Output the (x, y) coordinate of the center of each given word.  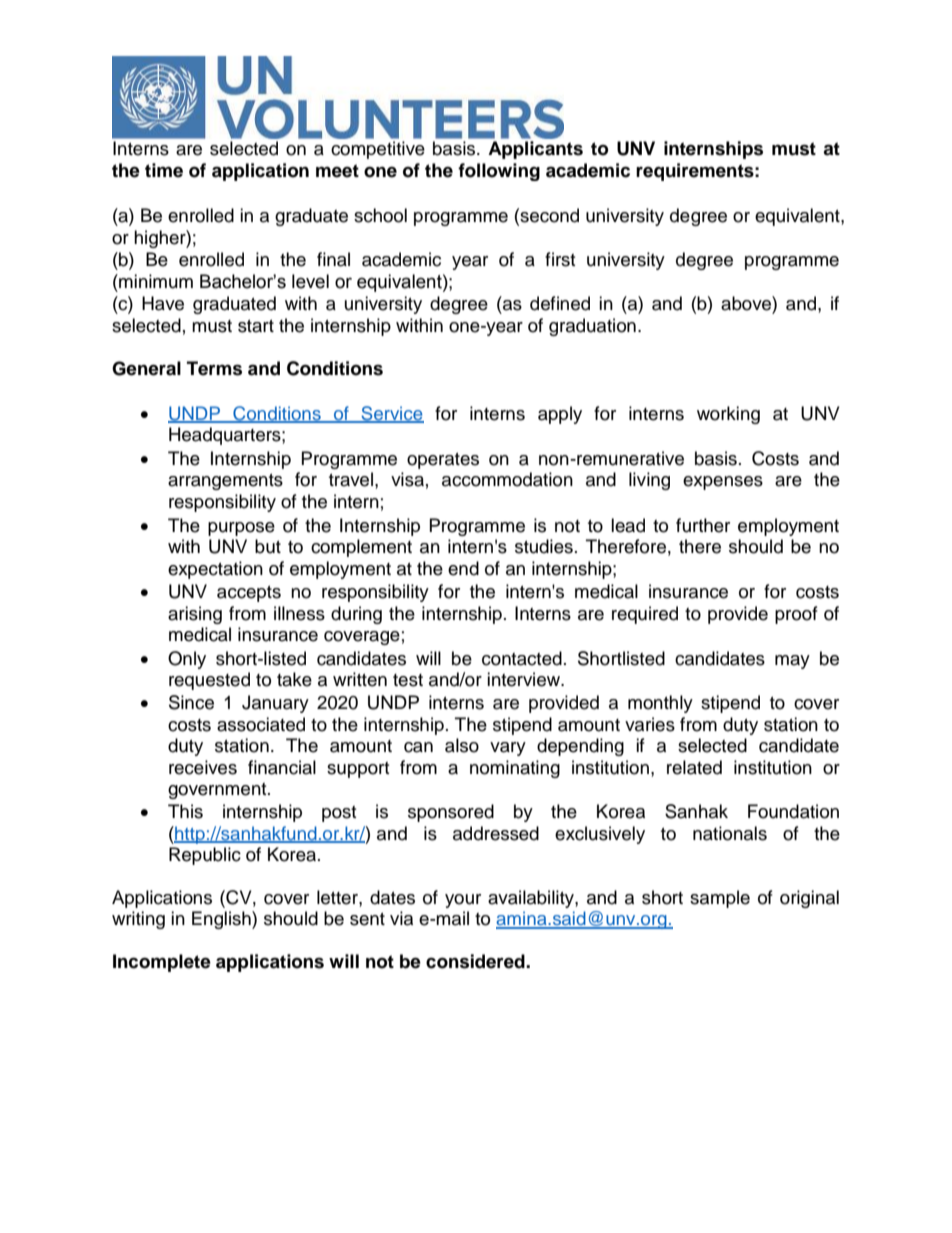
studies (544, 546)
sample (720, 899)
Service (391, 414)
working (728, 415)
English (222, 920)
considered (476, 961)
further (703, 525)
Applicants (535, 150)
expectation (215, 570)
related (694, 767)
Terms (214, 368)
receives (203, 767)
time (164, 170)
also (462, 745)
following (499, 172)
